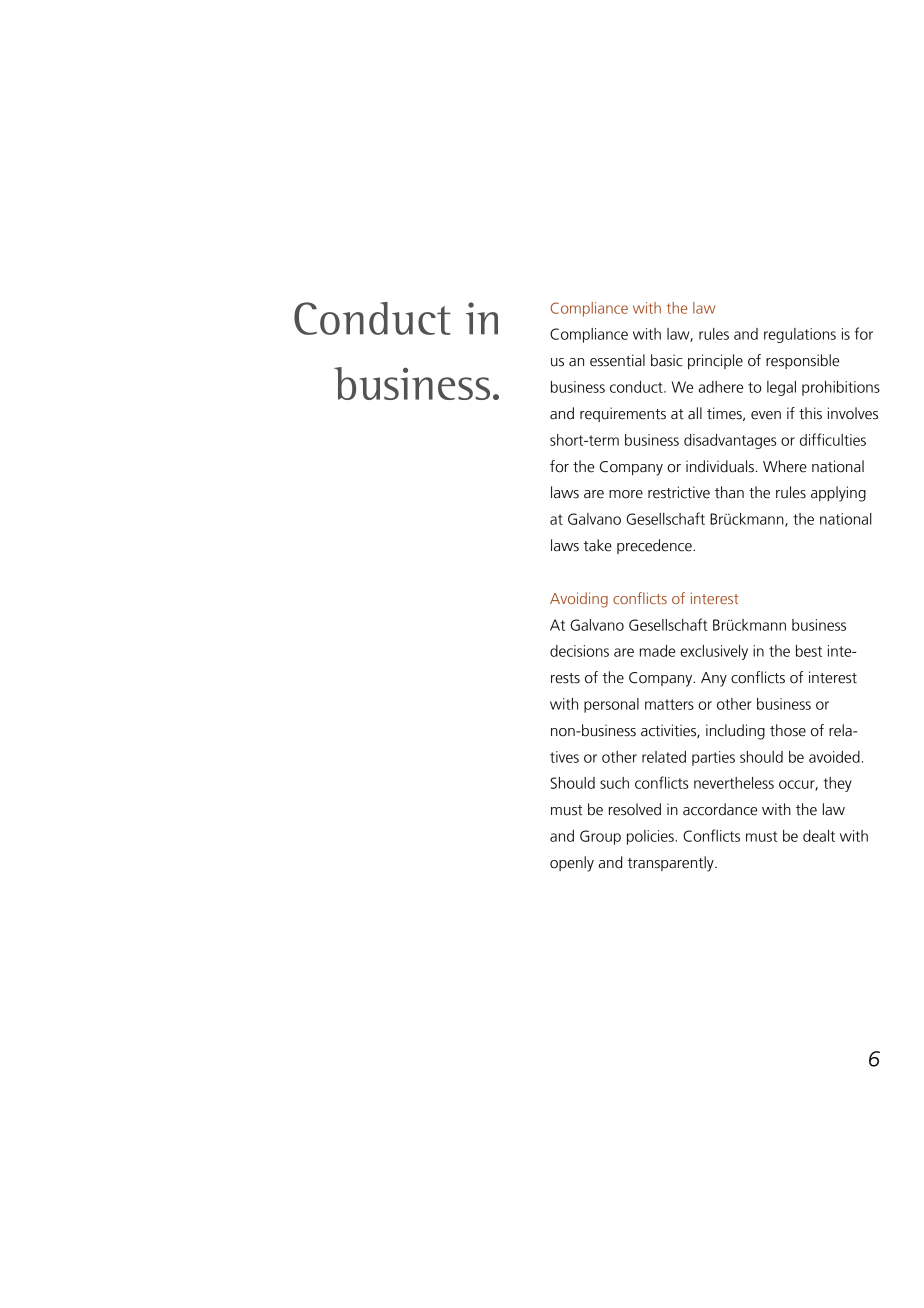 Image resolution: width=924 pixels, height=1308 pixels. What do you see at coordinates (714, 652) in the screenshot?
I see `exclusively` at bounding box center [714, 652].
